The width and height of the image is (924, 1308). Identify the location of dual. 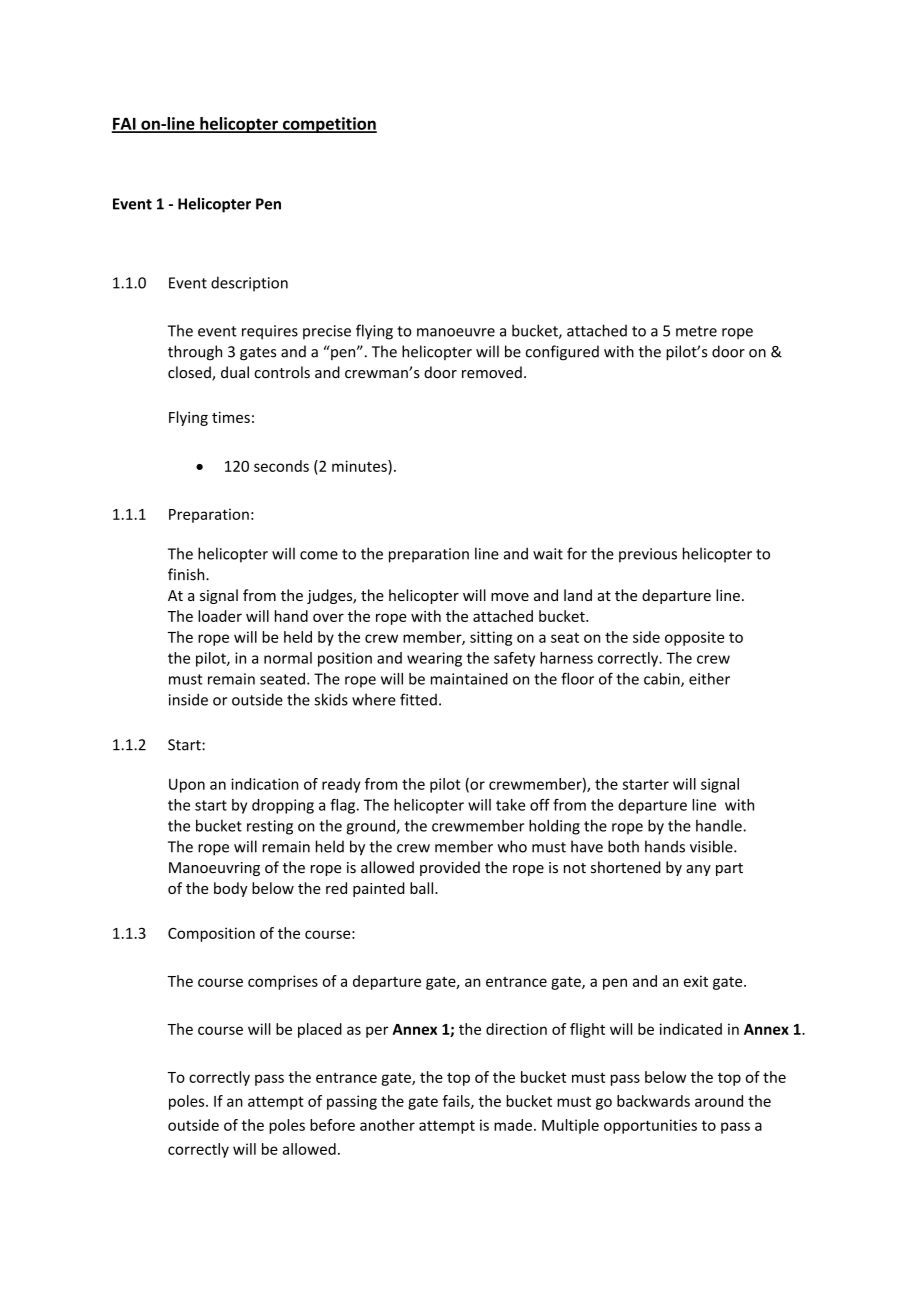
(235, 372).
